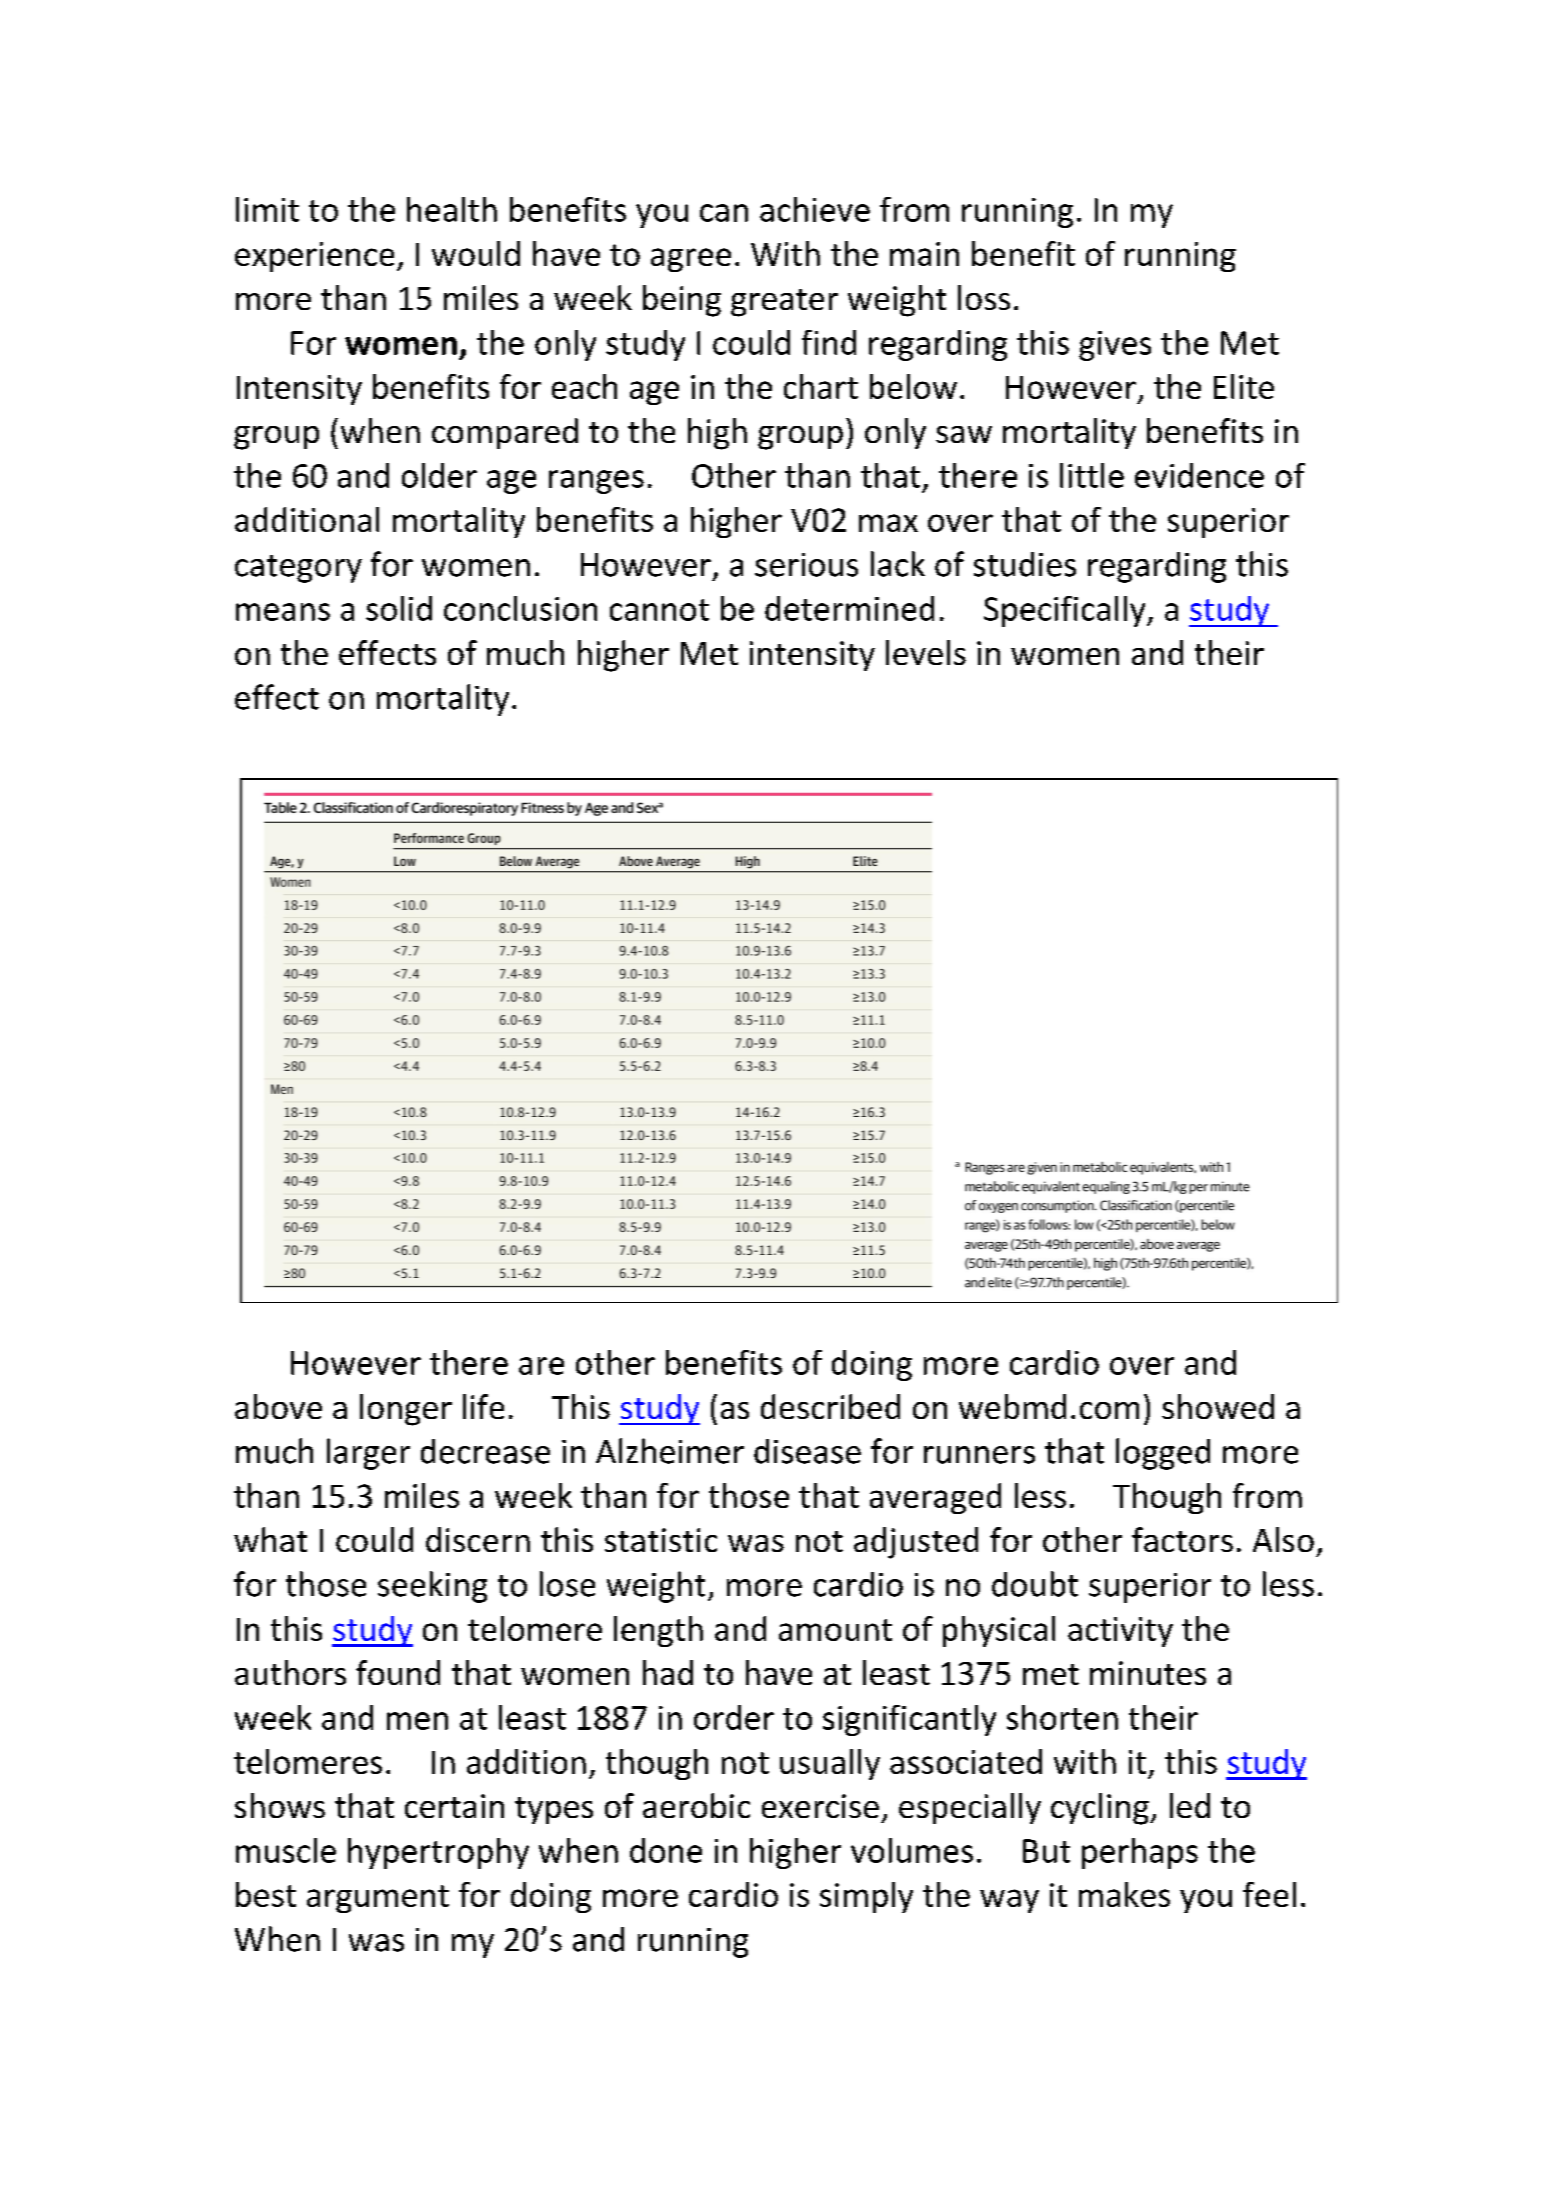 The image size is (1545, 2185). Describe the element at coordinates (314, 257) in the image. I see `experience` at that location.
